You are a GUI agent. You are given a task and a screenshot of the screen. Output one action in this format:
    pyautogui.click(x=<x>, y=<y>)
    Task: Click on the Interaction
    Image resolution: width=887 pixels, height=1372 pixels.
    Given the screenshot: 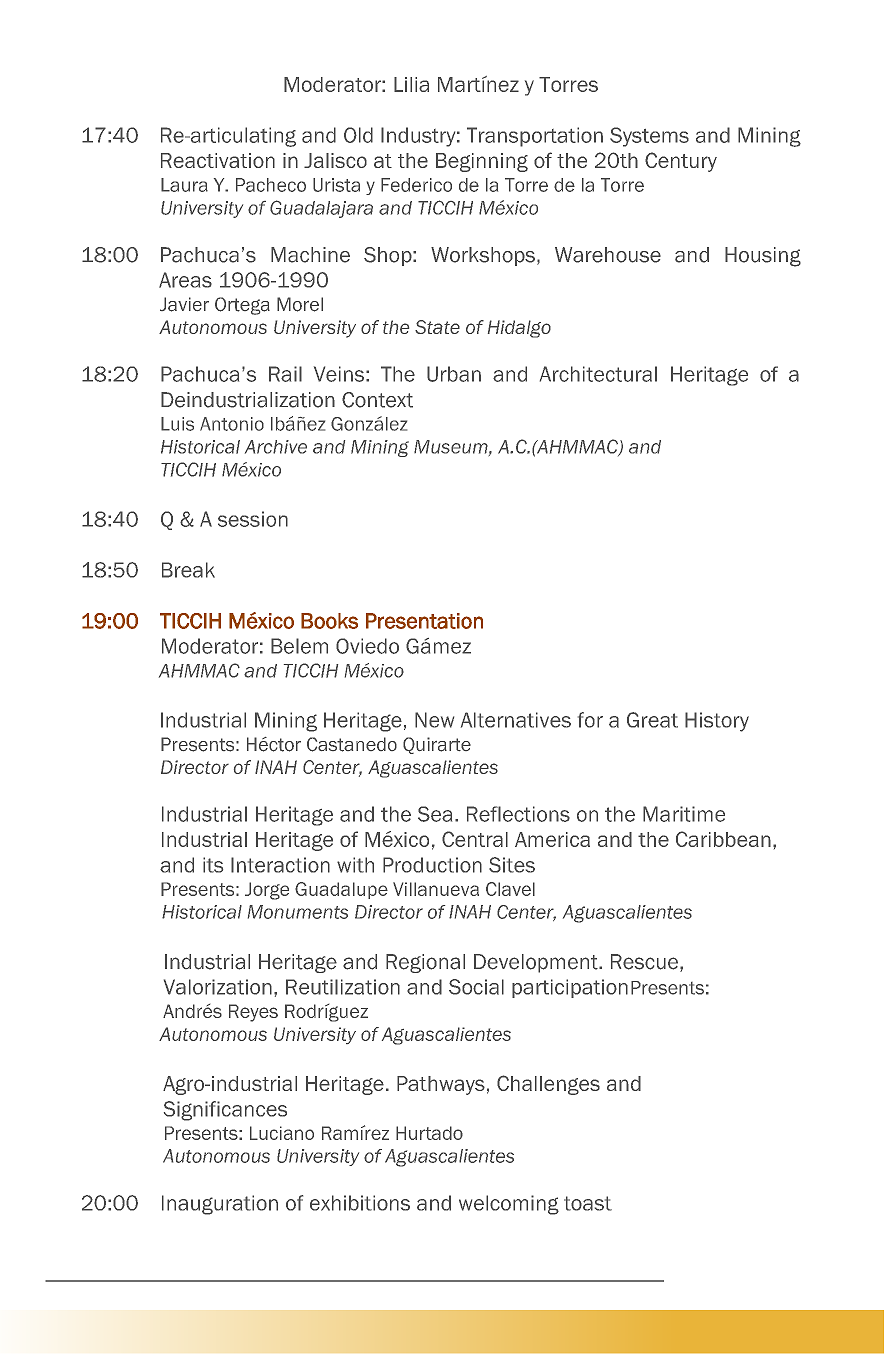 What is the action you would take?
    pyautogui.click(x=280, y=865)
